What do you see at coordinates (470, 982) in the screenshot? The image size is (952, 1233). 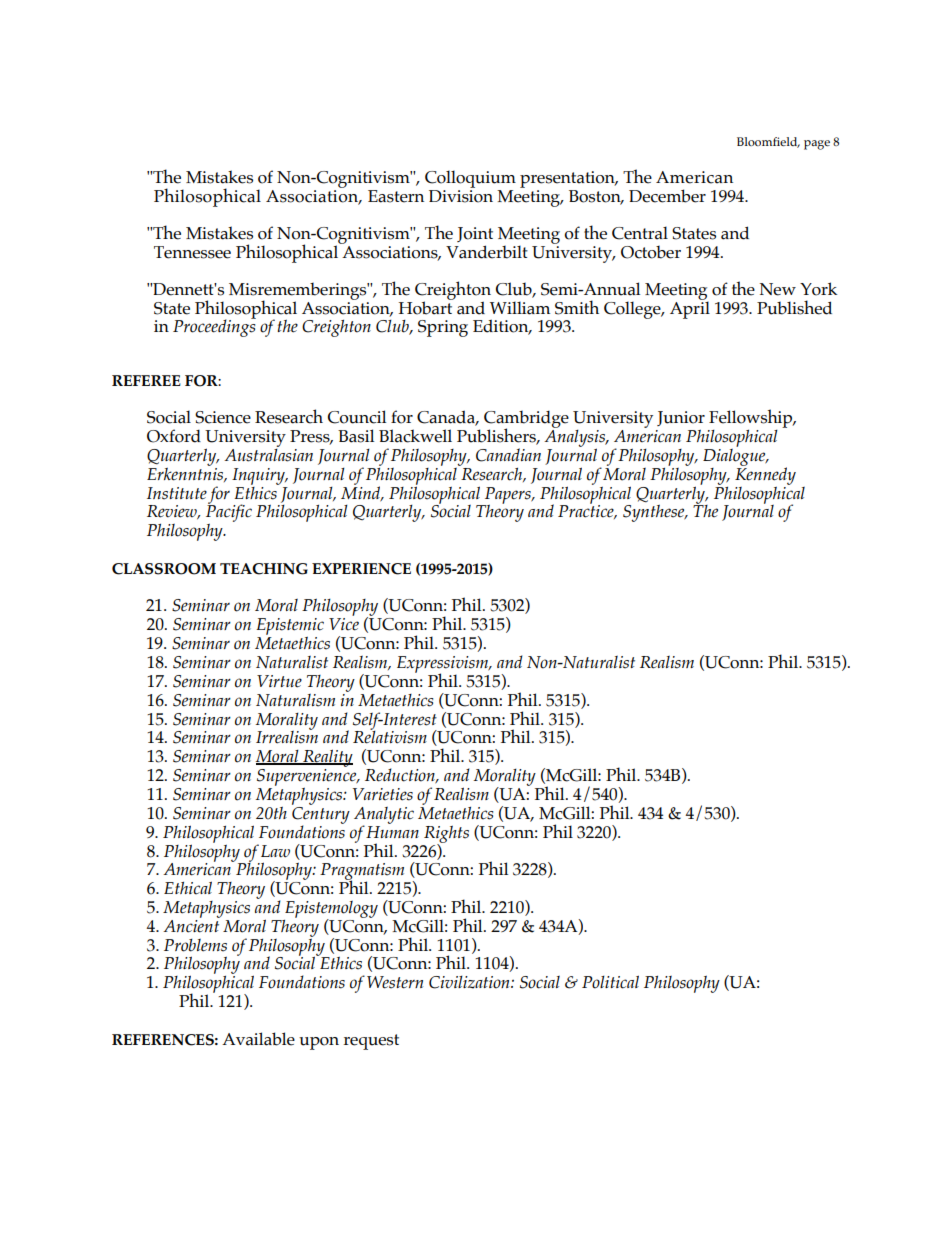 I see `Civilization` at bounding box center [470, 982].
